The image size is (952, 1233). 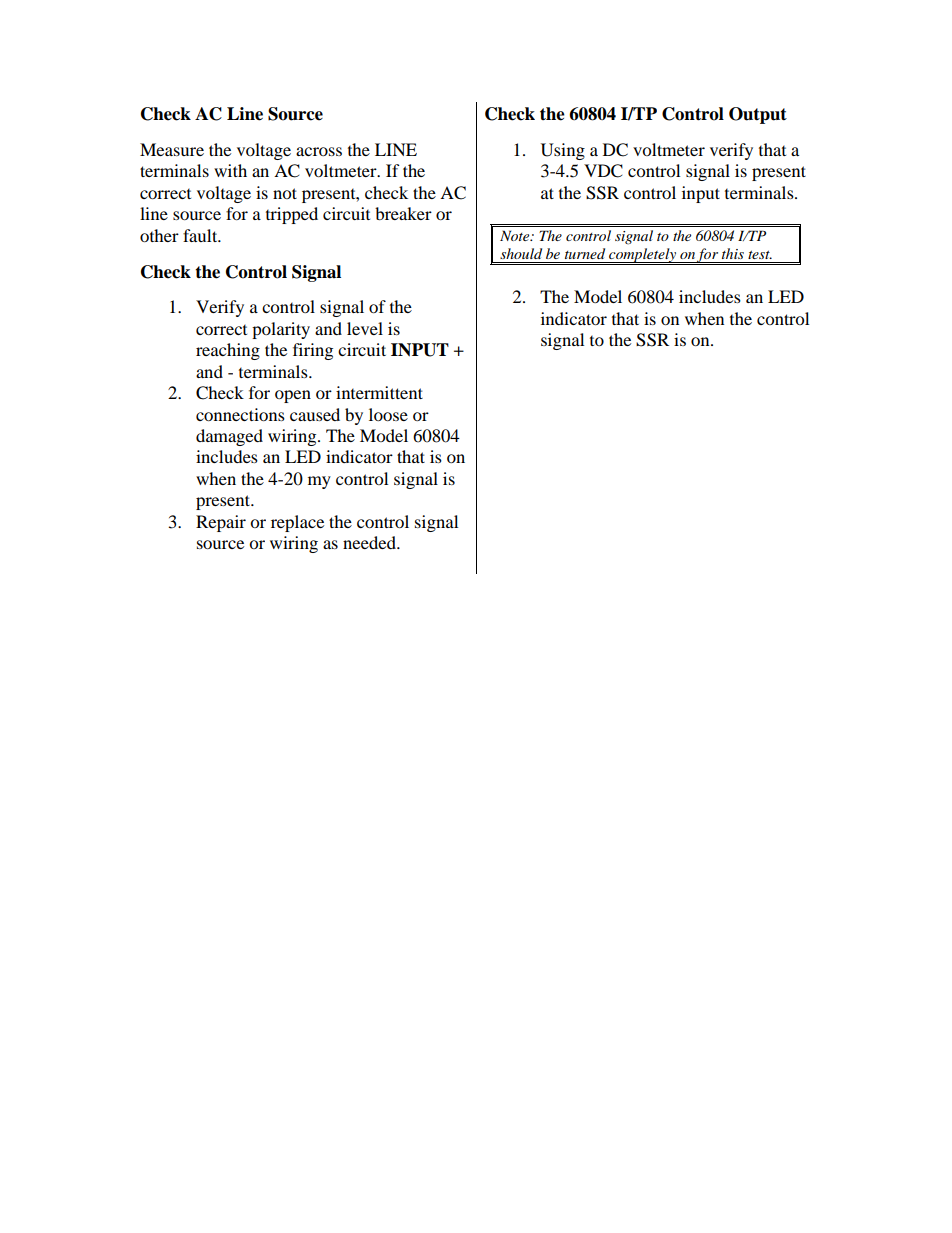 I want to click on connections, so click(x=240, y=414).
